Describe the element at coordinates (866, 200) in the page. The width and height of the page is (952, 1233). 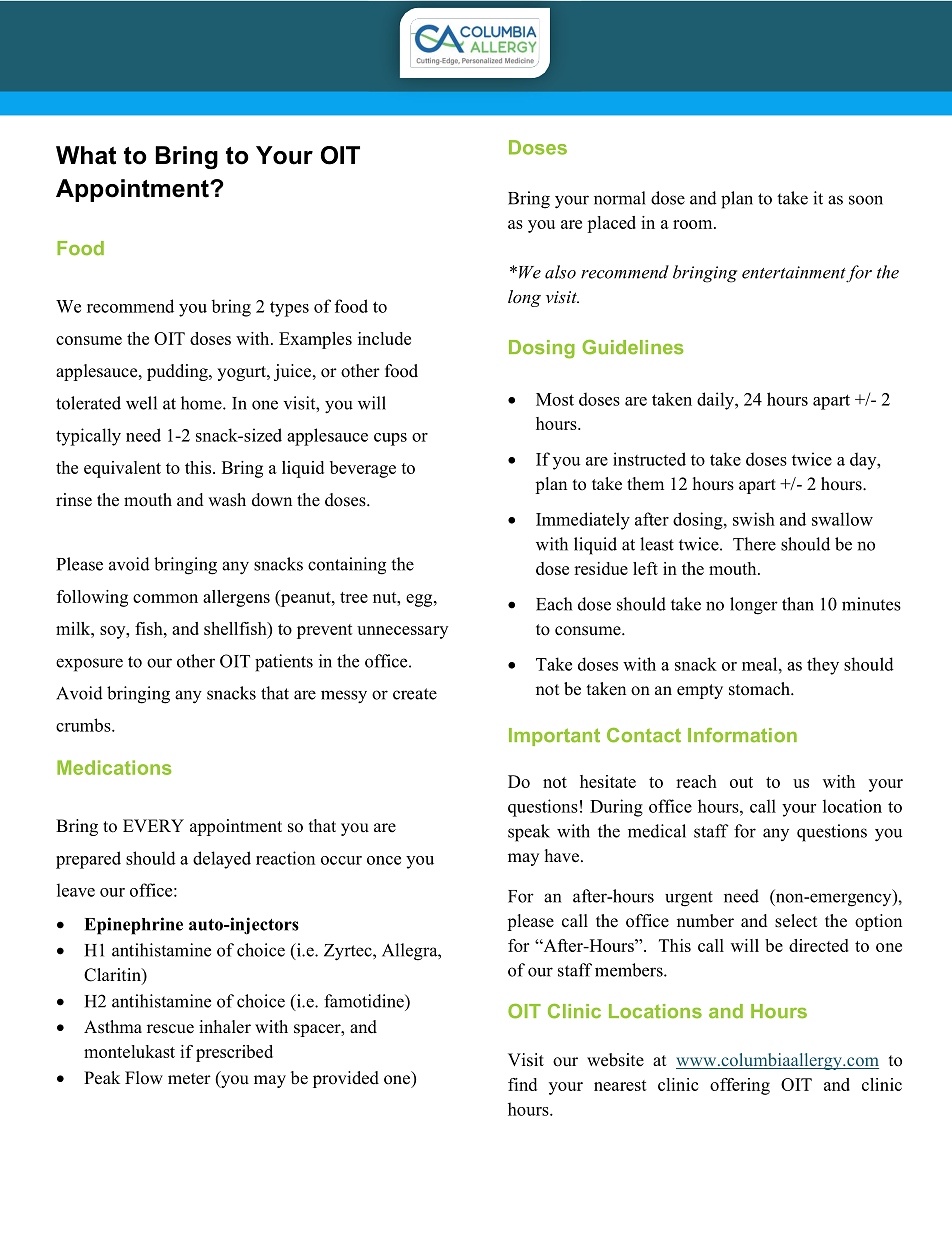
I see `soon` at that location.
